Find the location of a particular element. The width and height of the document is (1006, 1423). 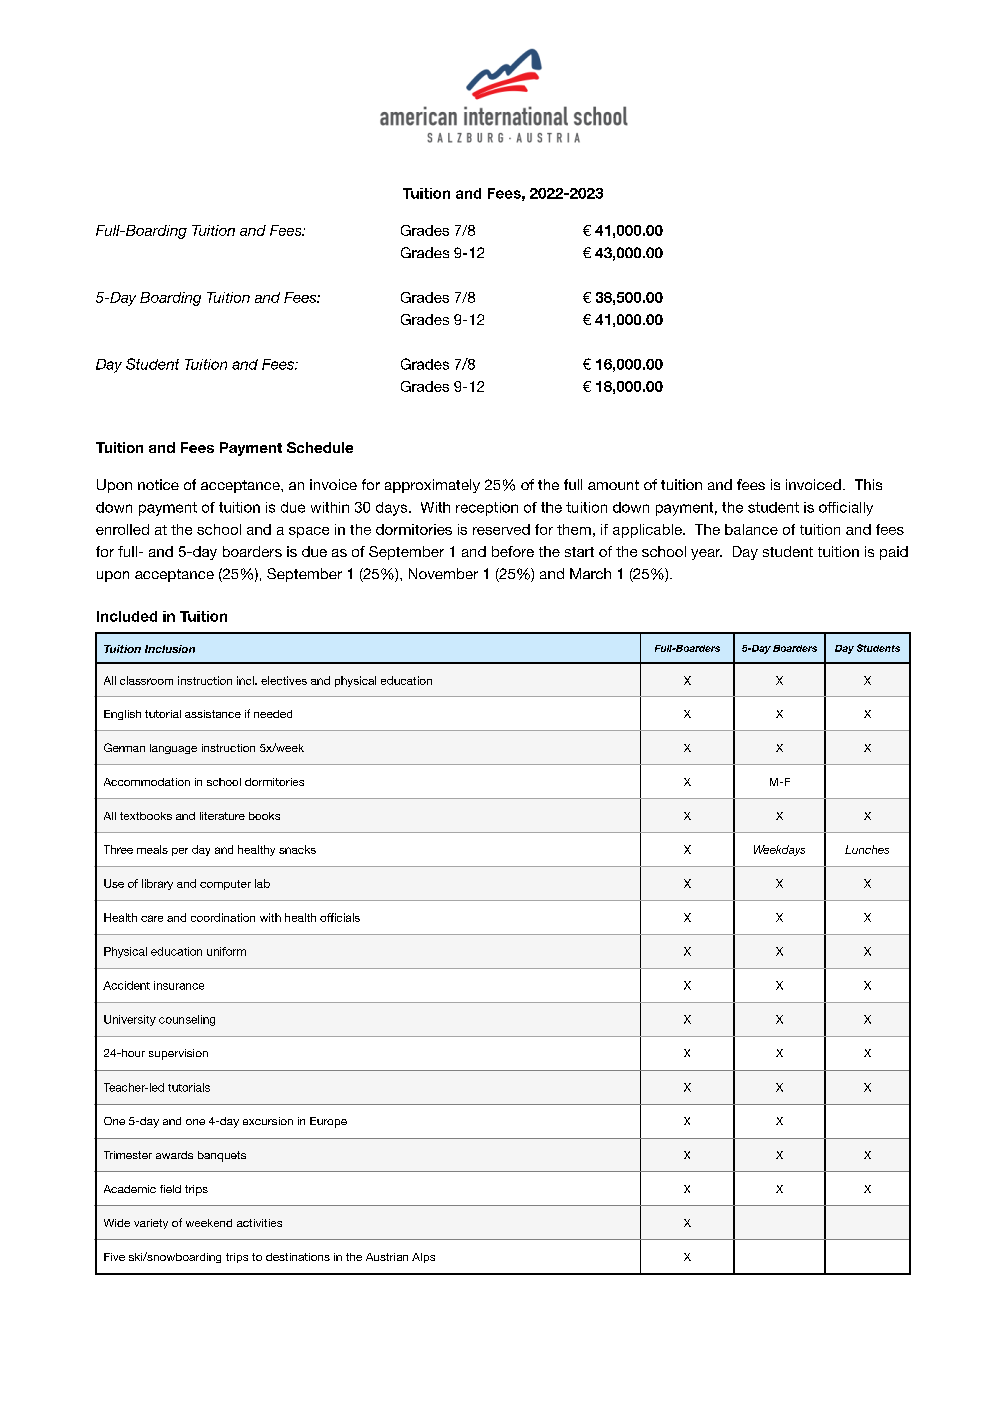

Lunches is located at coordinates (867, 849).
